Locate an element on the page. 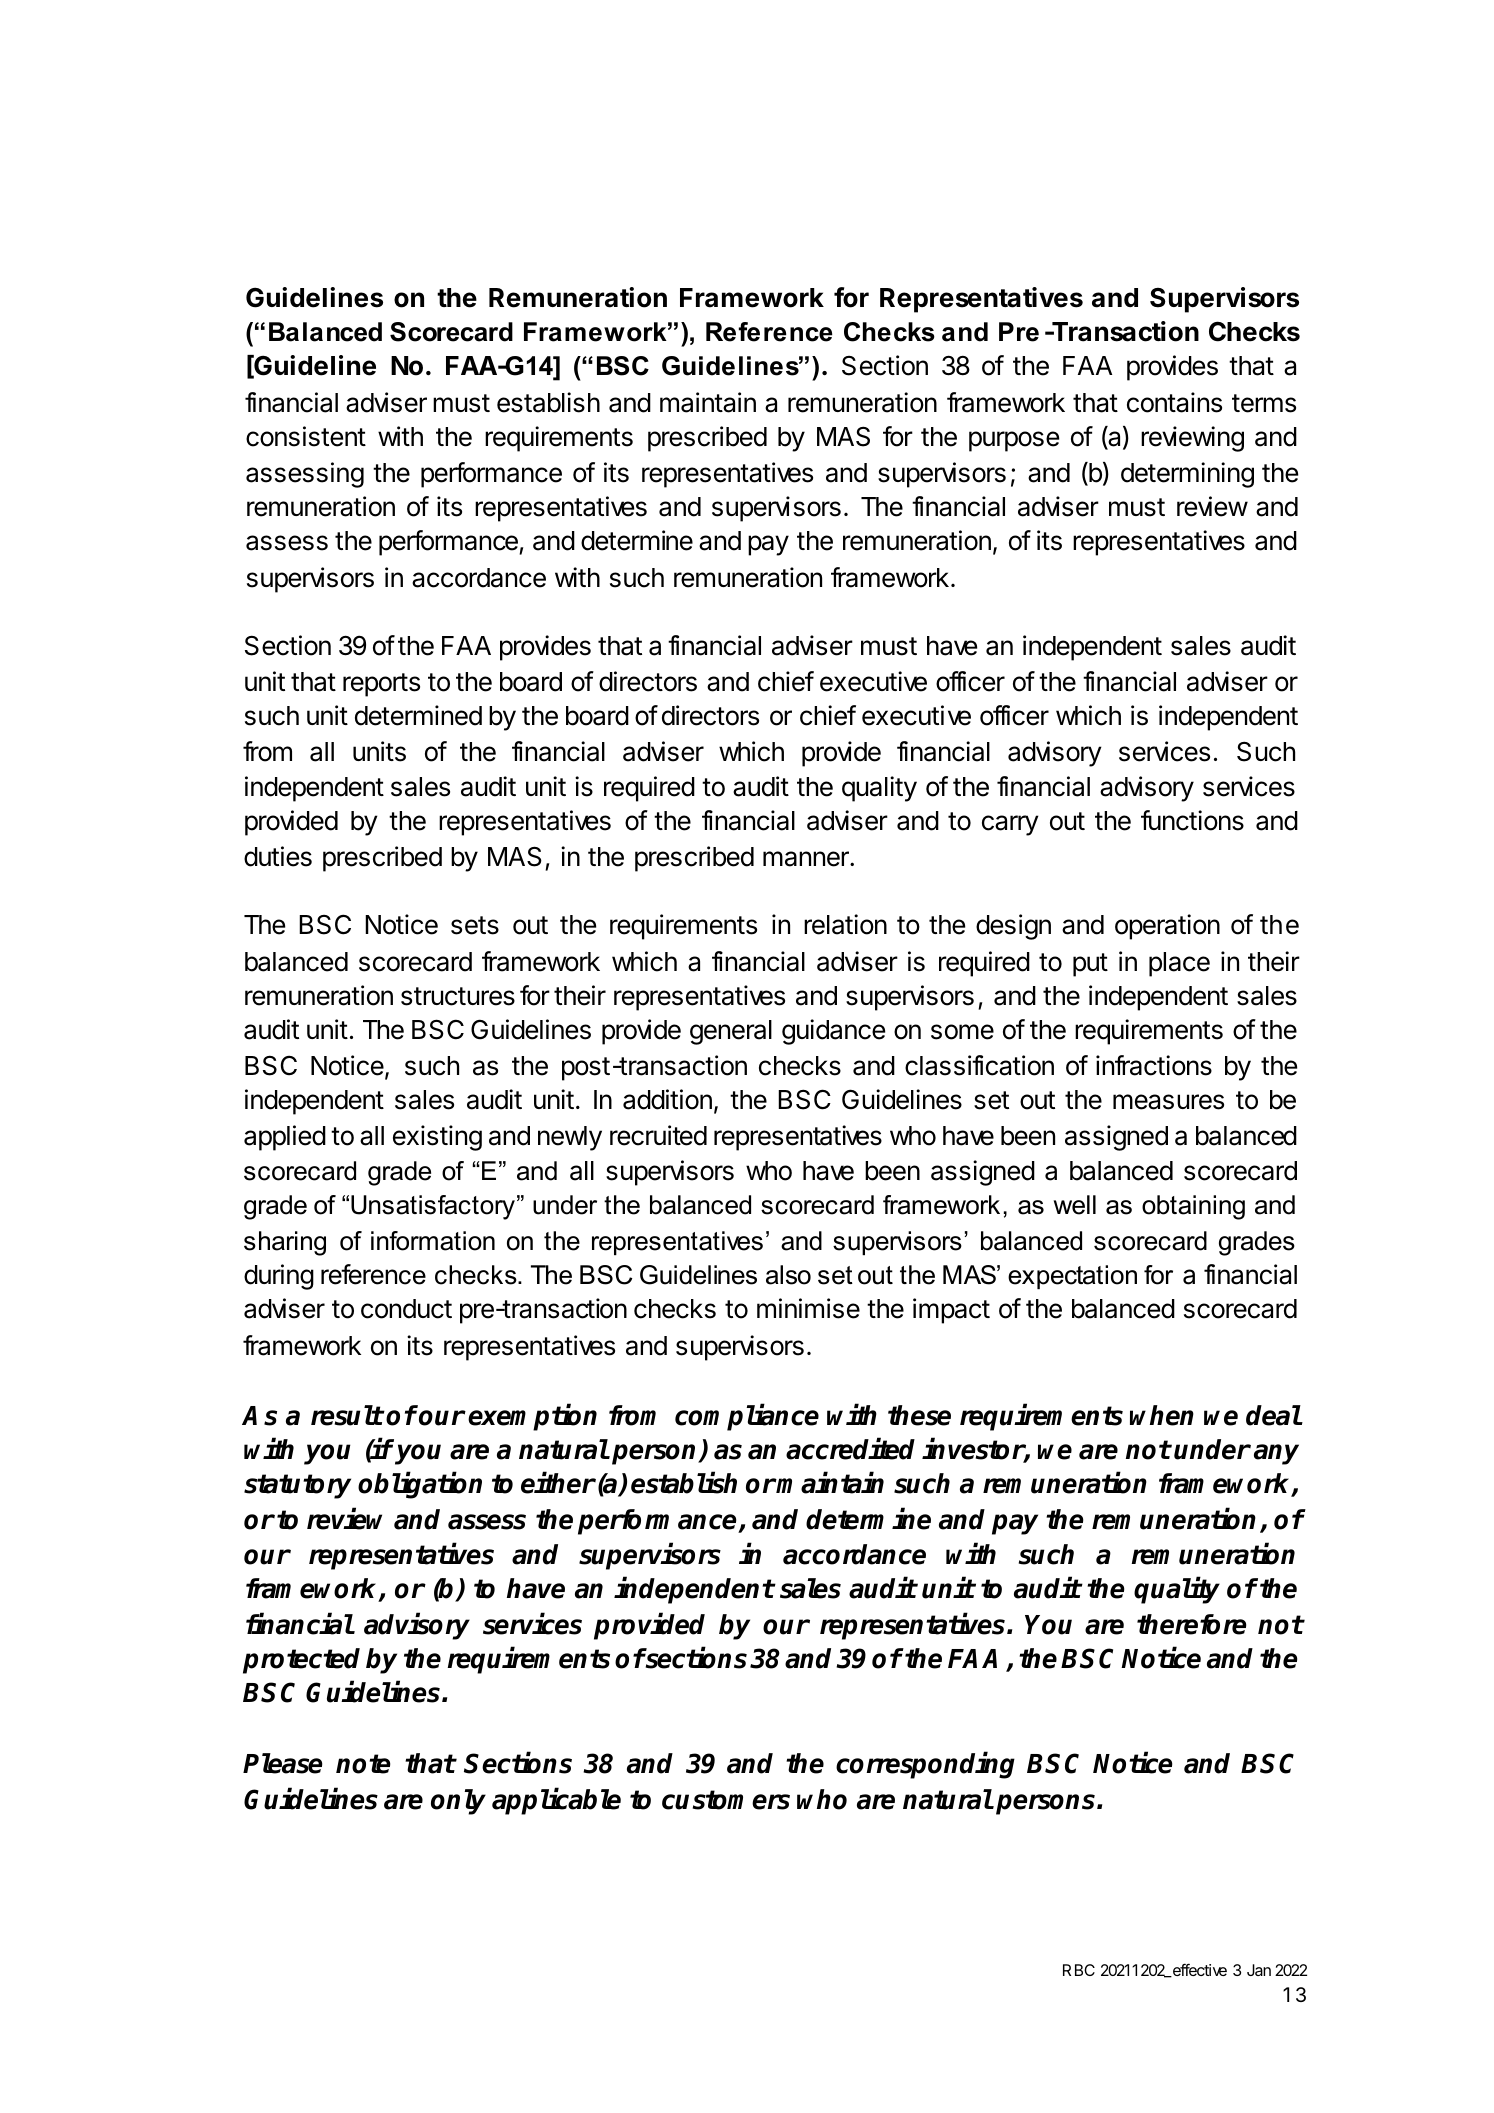 The image size is (1494, 2113). only is located at coordinates (458, 1802).
